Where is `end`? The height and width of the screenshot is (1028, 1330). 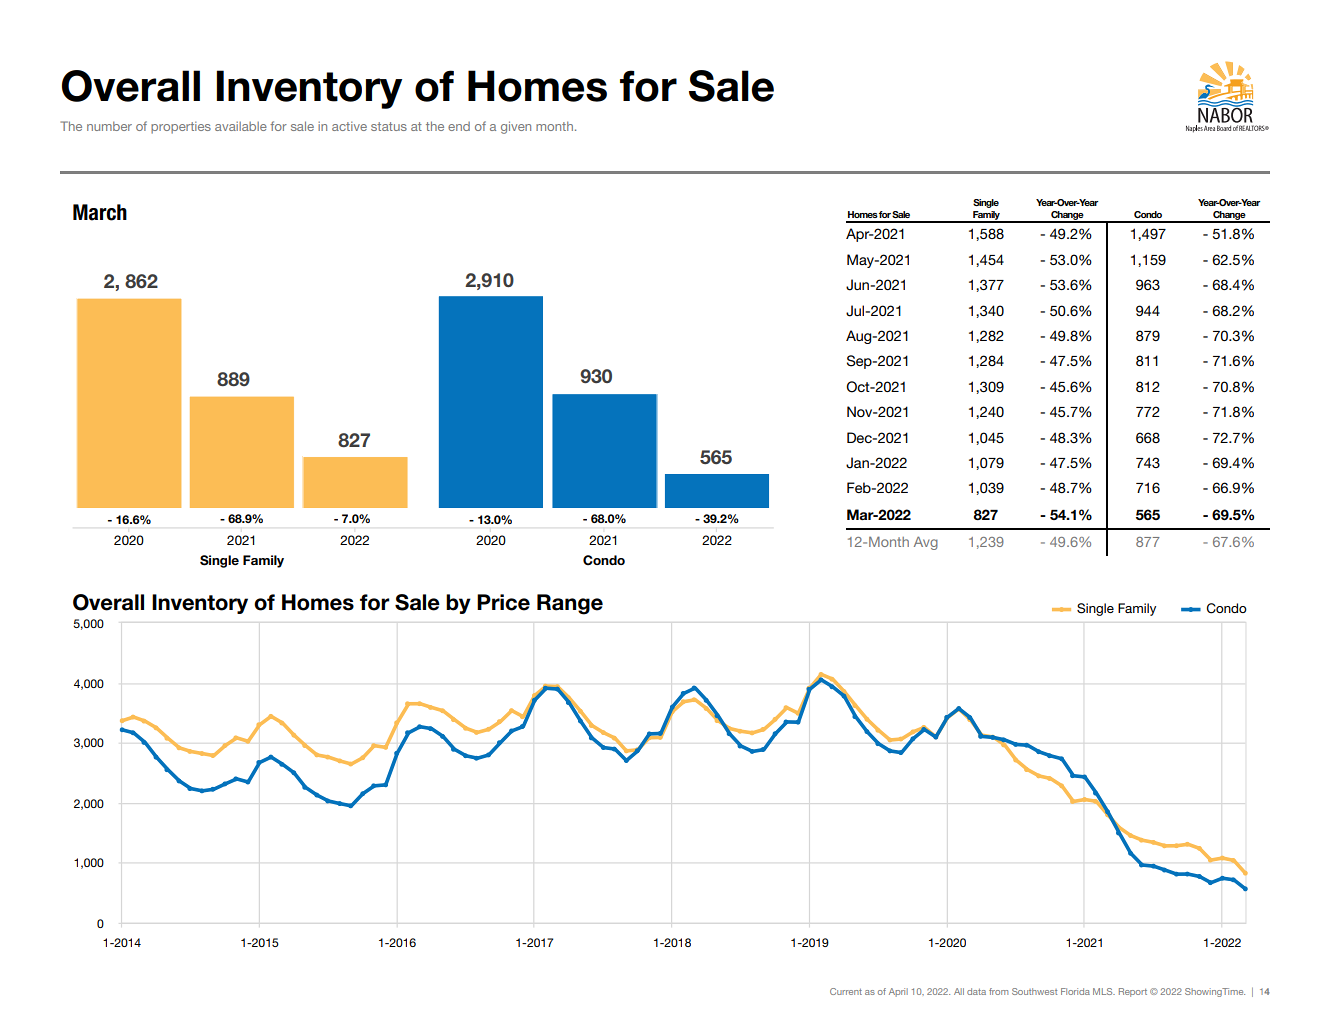 end is located at coordinates (459, 126).
